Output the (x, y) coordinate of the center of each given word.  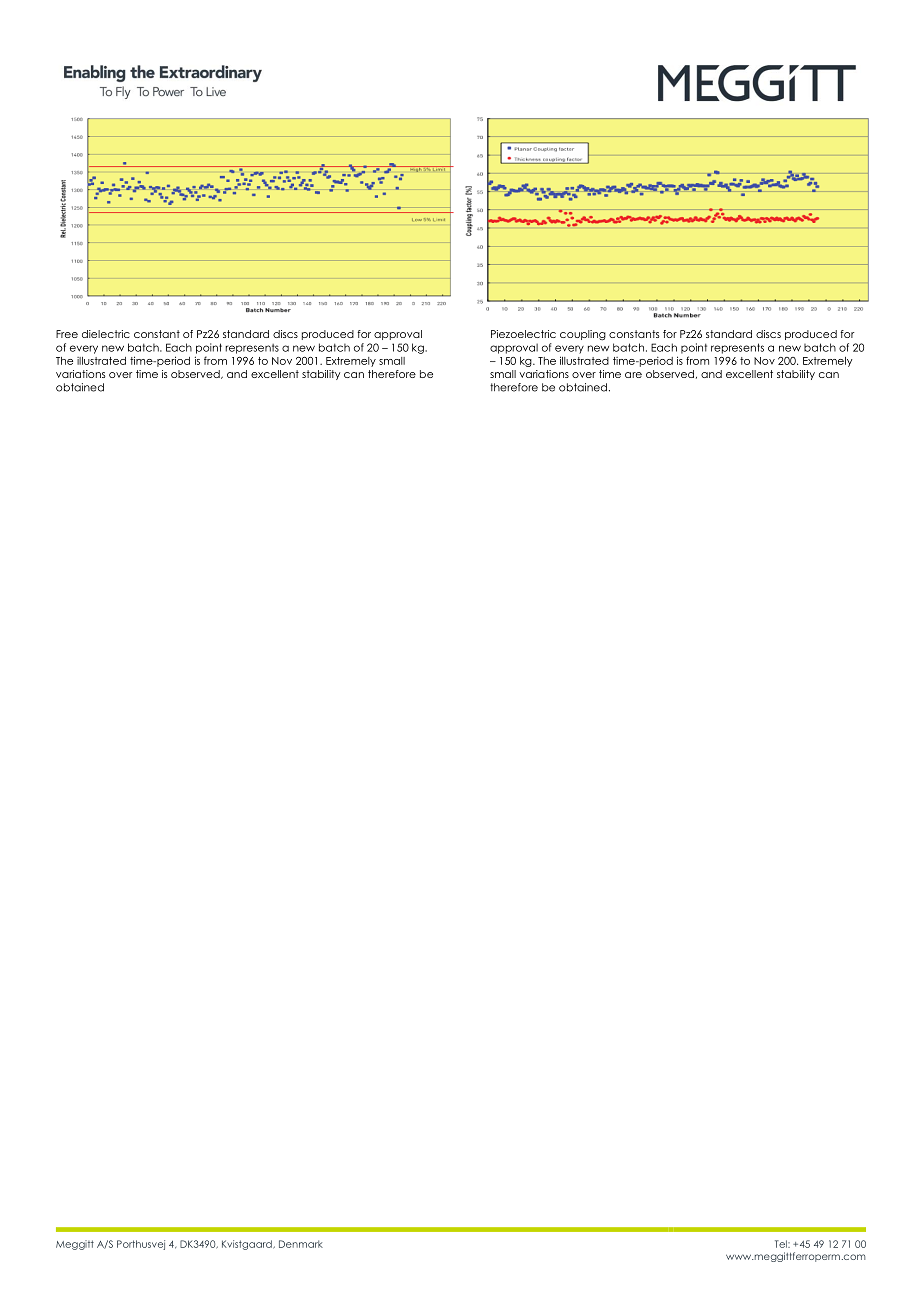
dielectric (106, 334)
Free (67, 334)
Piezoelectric (523, 334)
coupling (583, 335)
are (633, 375)
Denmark (301, 1244)
